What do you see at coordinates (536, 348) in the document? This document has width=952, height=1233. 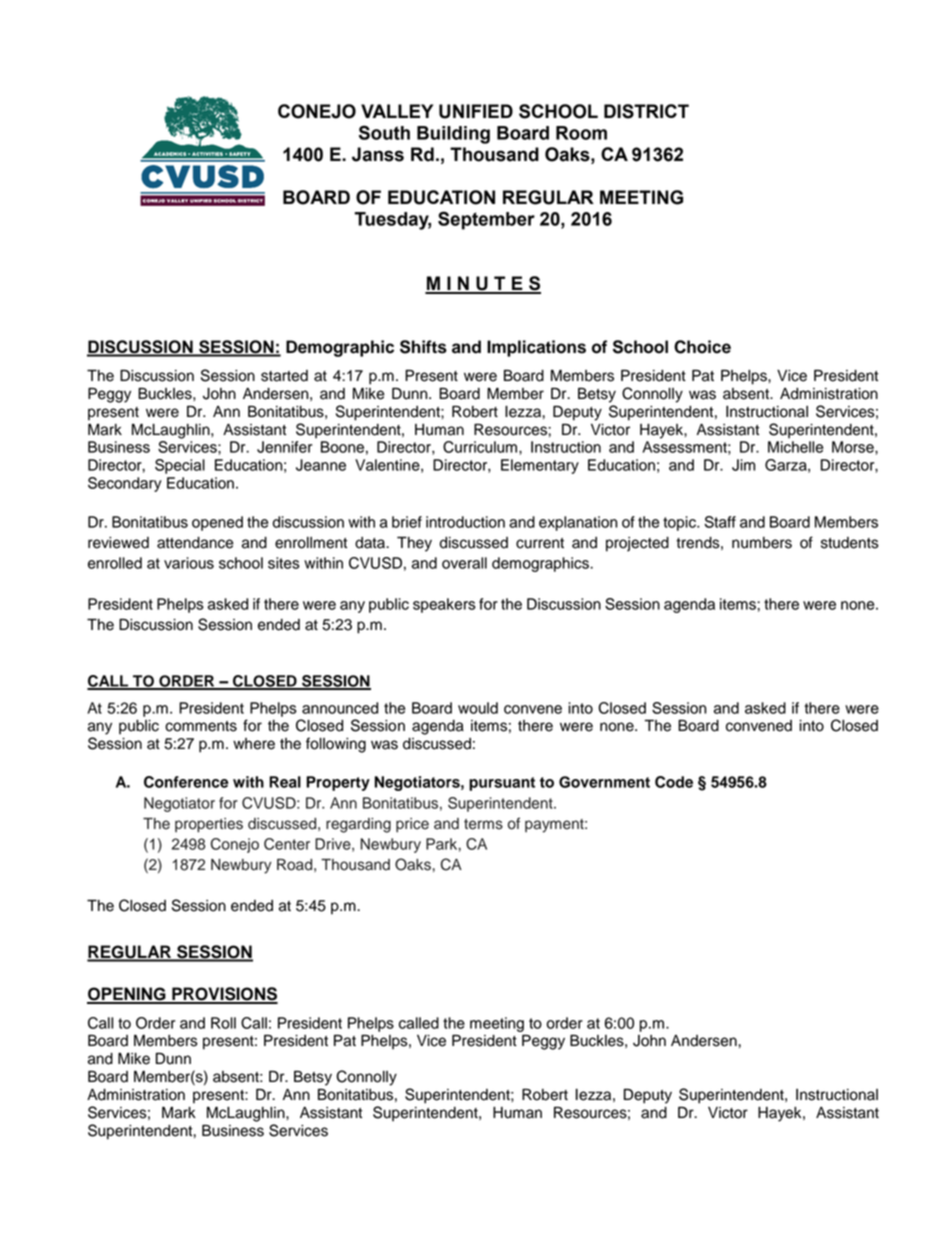 I see `Implications` at bounding box center [536, 348].
